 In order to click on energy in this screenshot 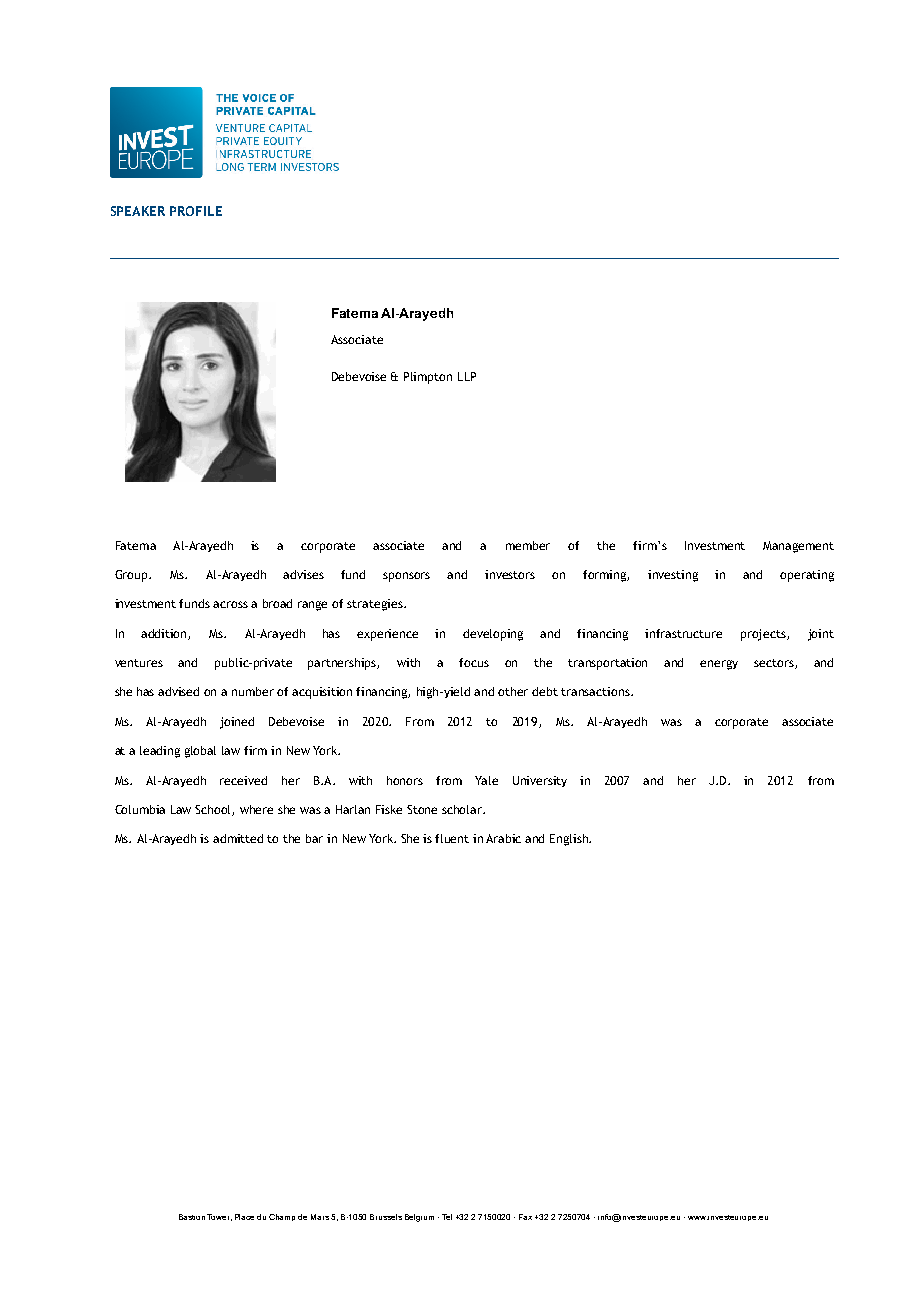, I will do `click(719, 665)`.
